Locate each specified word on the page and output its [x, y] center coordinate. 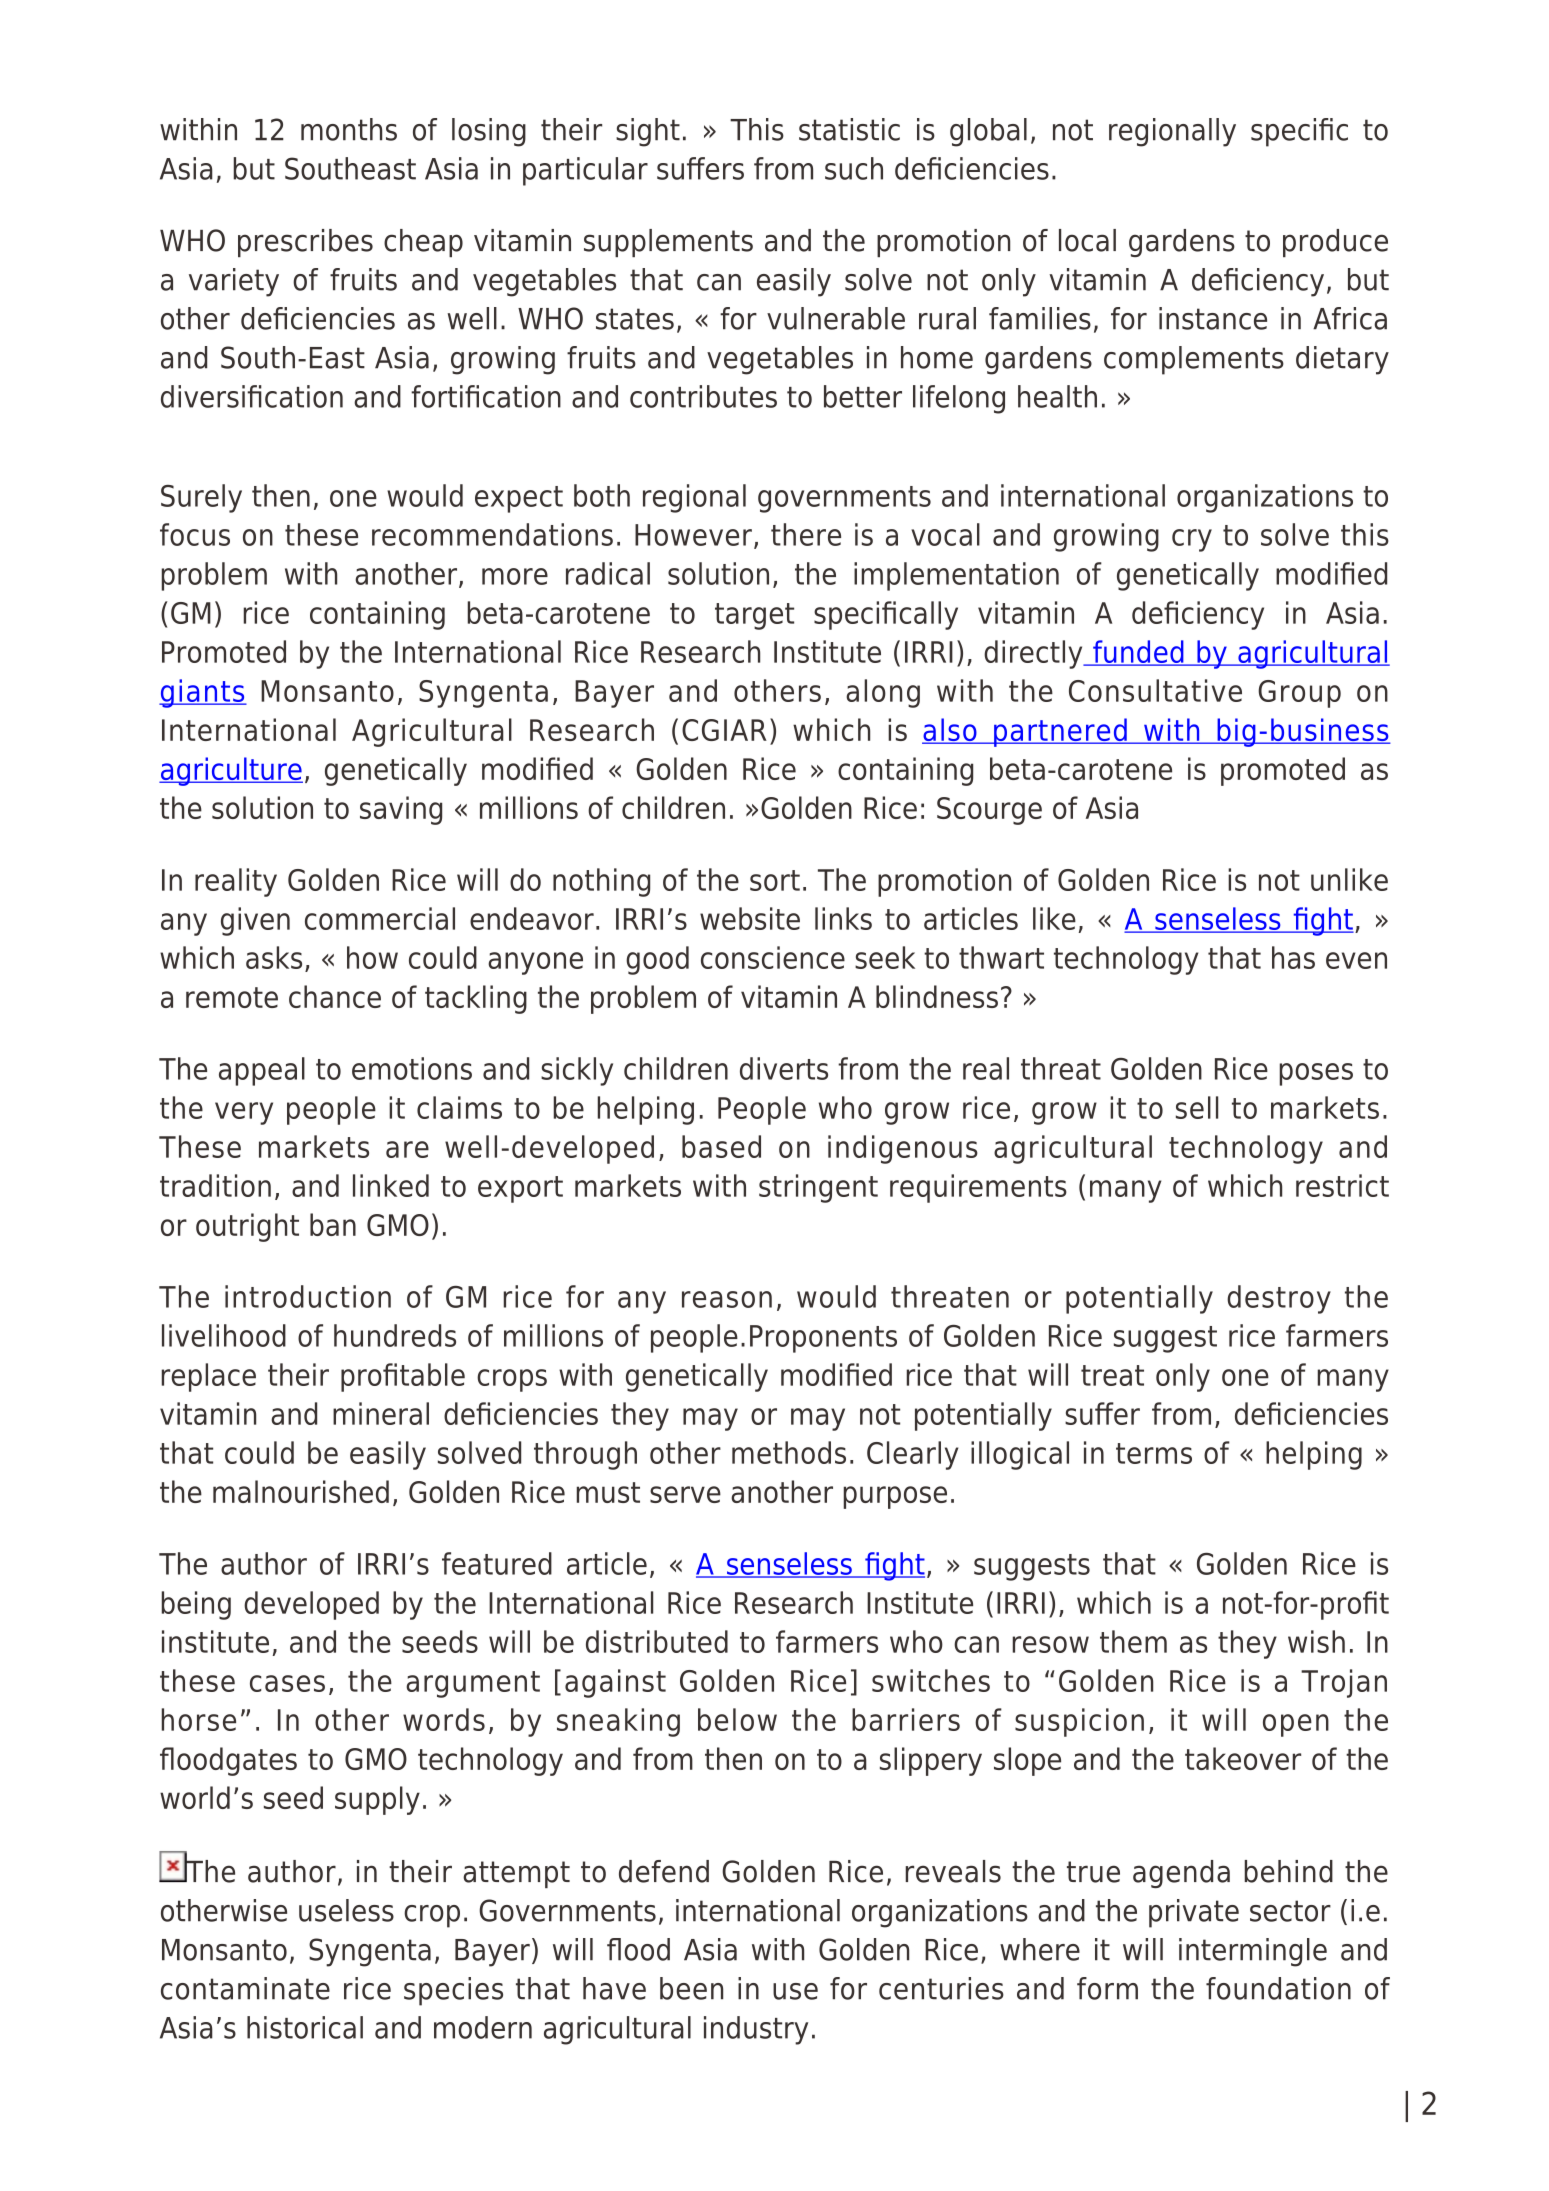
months [349, 129]
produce [1335, 243]
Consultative [1155, 690]
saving [401, 810]
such [854, 168]
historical [305, 2027]
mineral [381, 1413]
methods [789, 1452]
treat [1112, 1375]
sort [775, 880]
